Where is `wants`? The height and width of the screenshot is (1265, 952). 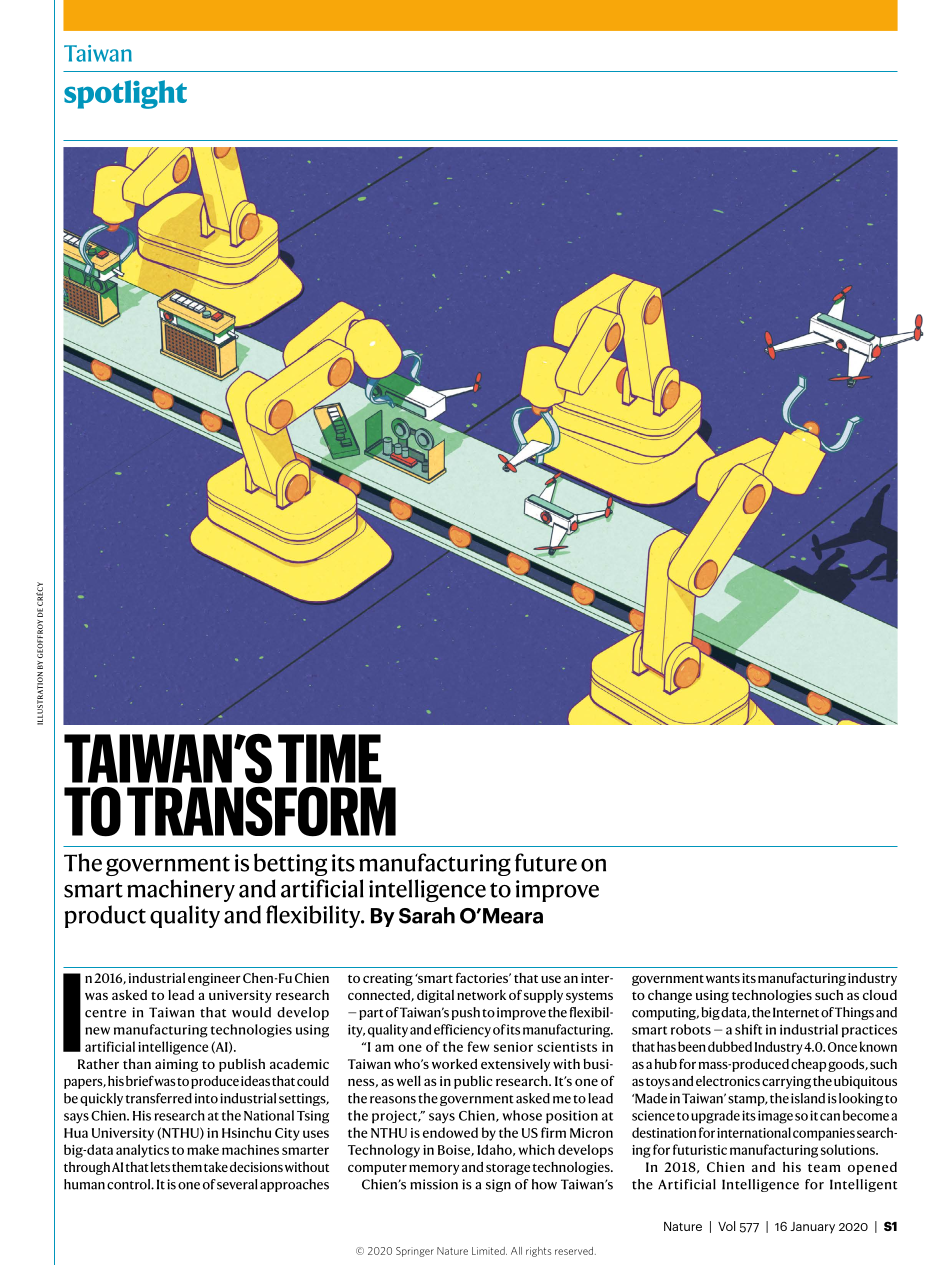 wants is located at coordinates (723, 979).
